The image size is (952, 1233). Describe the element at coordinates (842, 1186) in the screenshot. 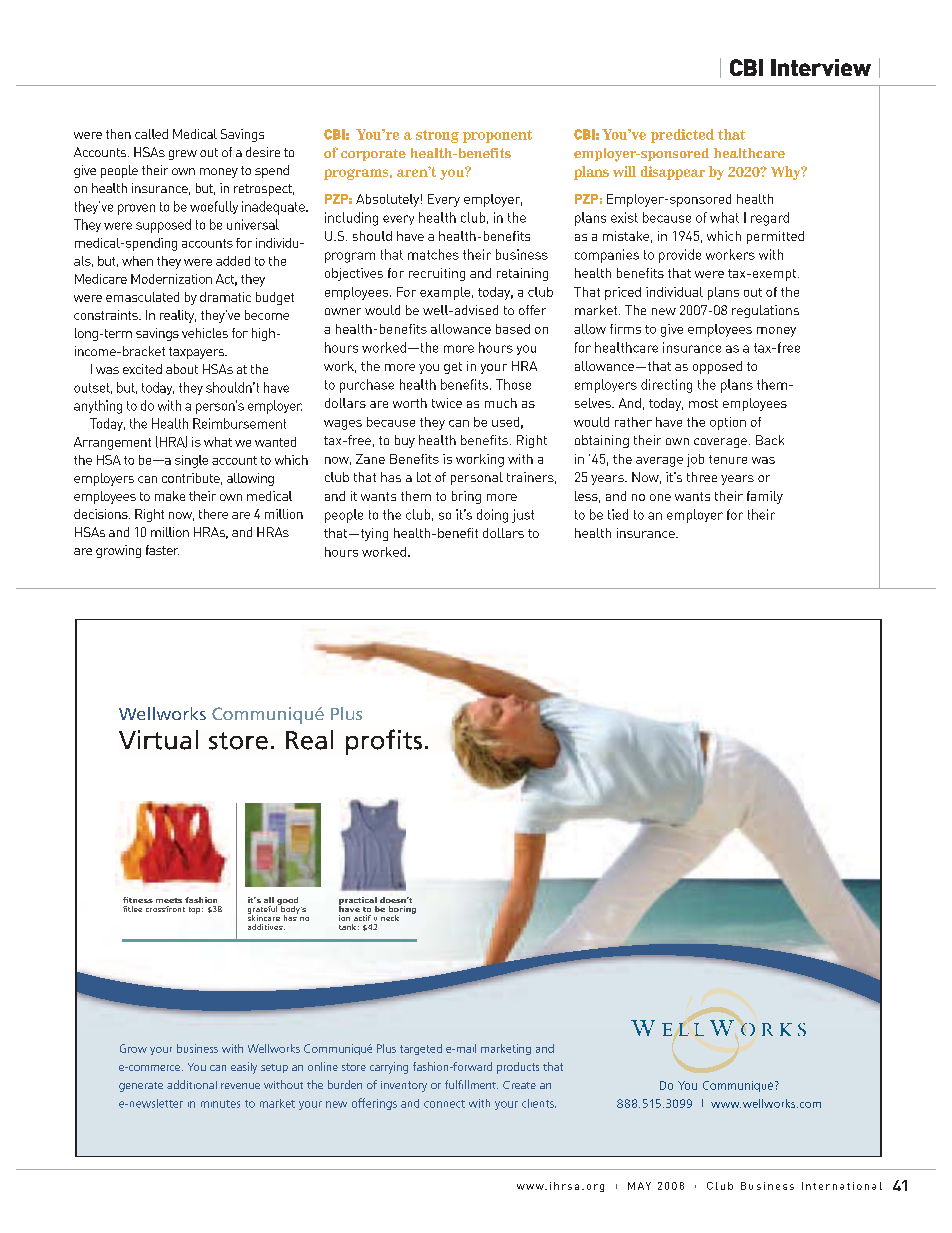

I see `International` at that location.
